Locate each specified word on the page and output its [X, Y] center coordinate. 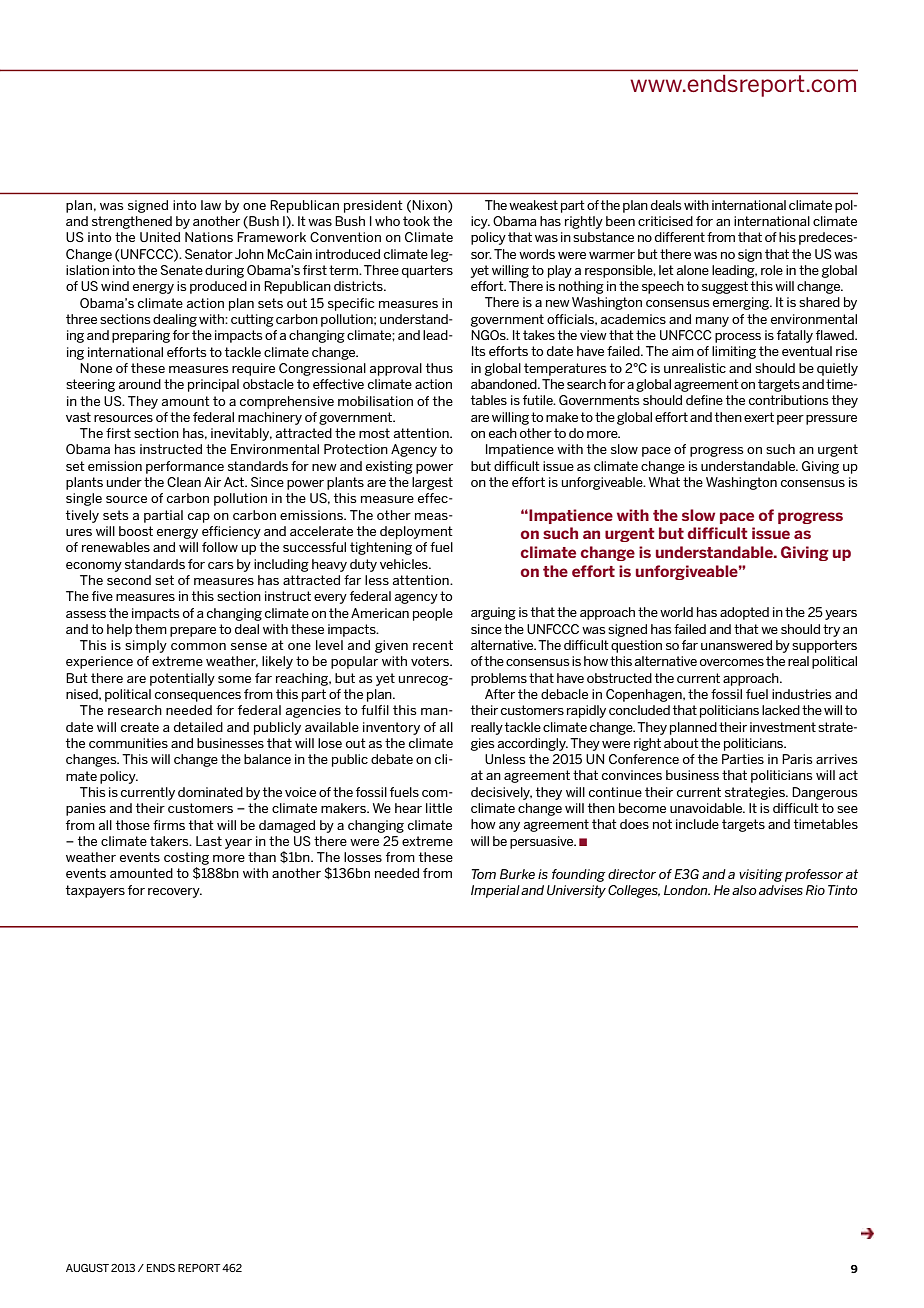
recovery [175, 893]
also [744, 890]
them [151, 629]
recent [433, 645]
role [772, 270]
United [160, 237]
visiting [761, 875]
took [416, 221]
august [87, 1268]
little [439, 808]
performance [185, 467]
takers [170, 841]
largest [432, 483]
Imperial [495, 891]
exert [759, 417]
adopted [744, 613]
